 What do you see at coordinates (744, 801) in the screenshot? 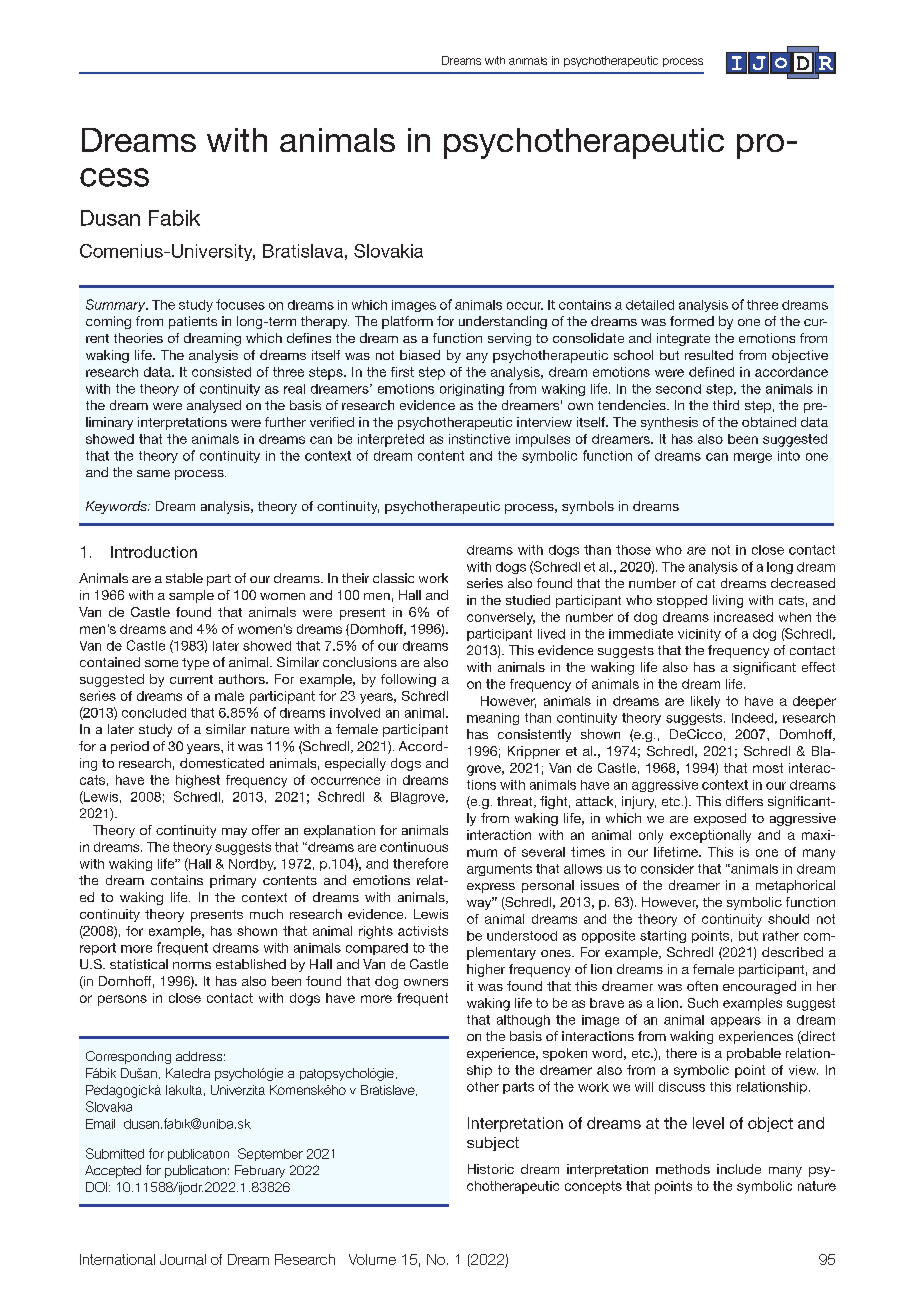
I see `differs` at bounding box center [744, 801].
